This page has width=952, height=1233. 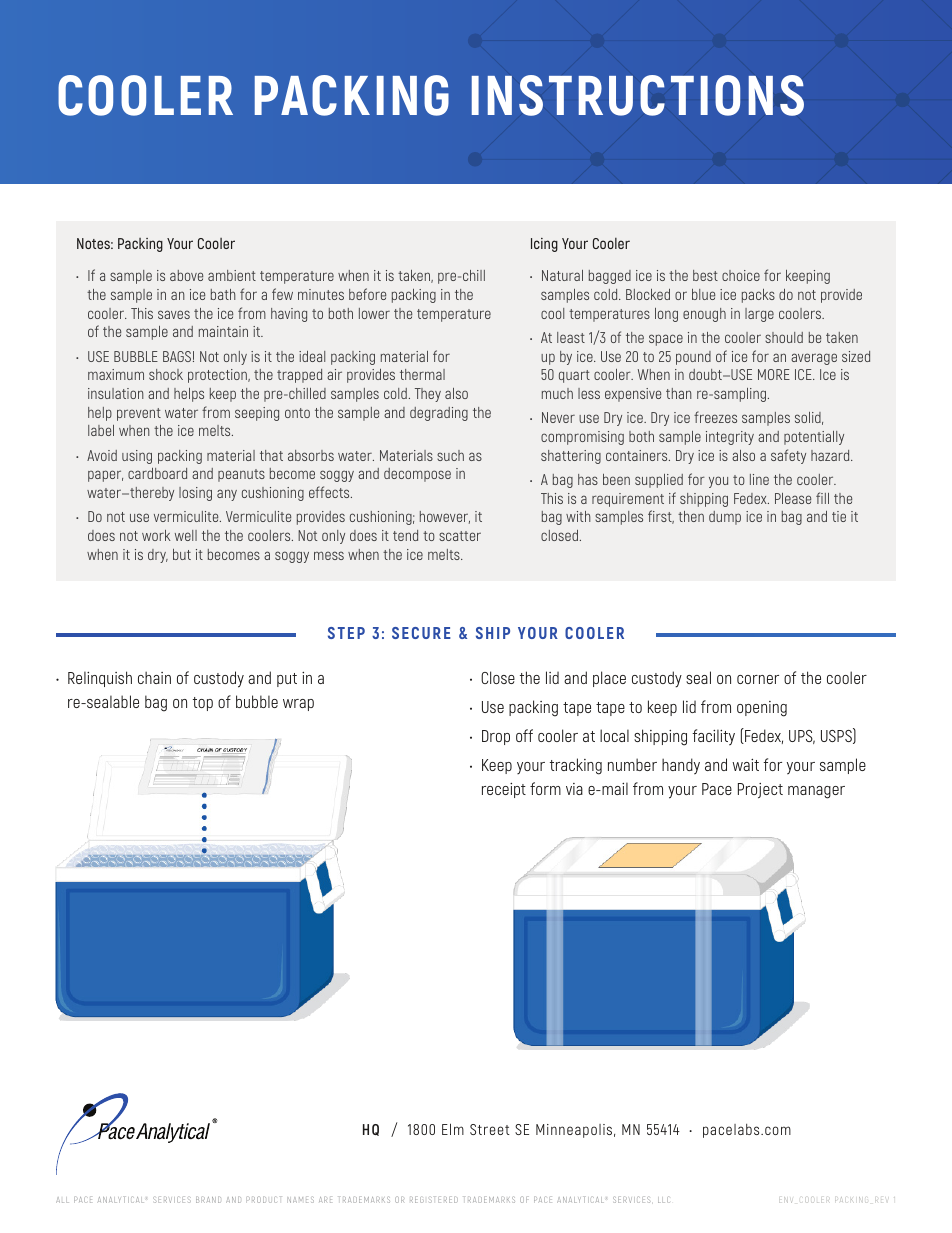 What do you see at coordinates (741, 275) in the page?
I see `choice` at bounding box center [741, 275].
